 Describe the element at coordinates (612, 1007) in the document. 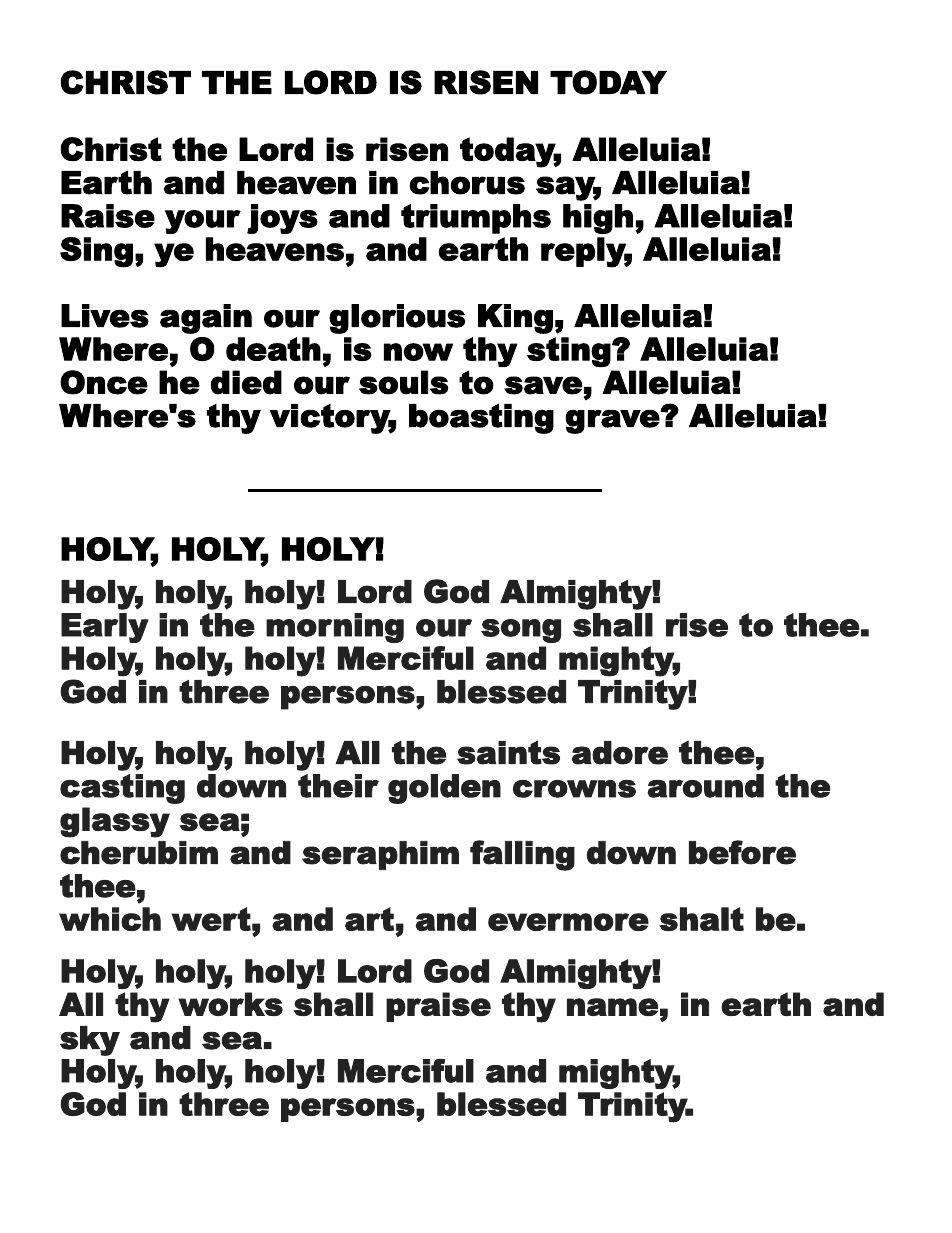

I see `name` at that location.
